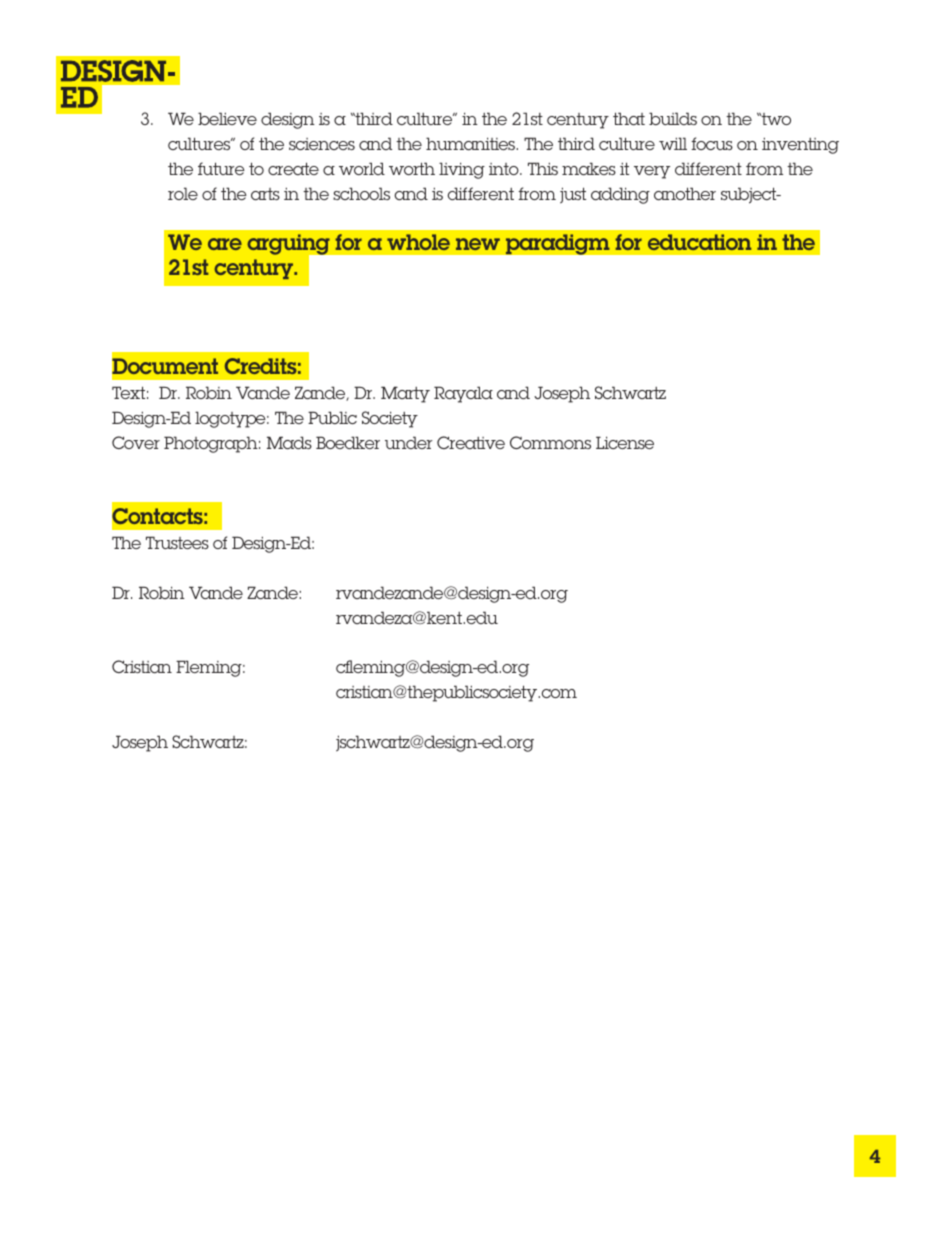  What do you see at coordinates (227, 118) in the document?
I see `believe` at bounding box center [227, 118].
